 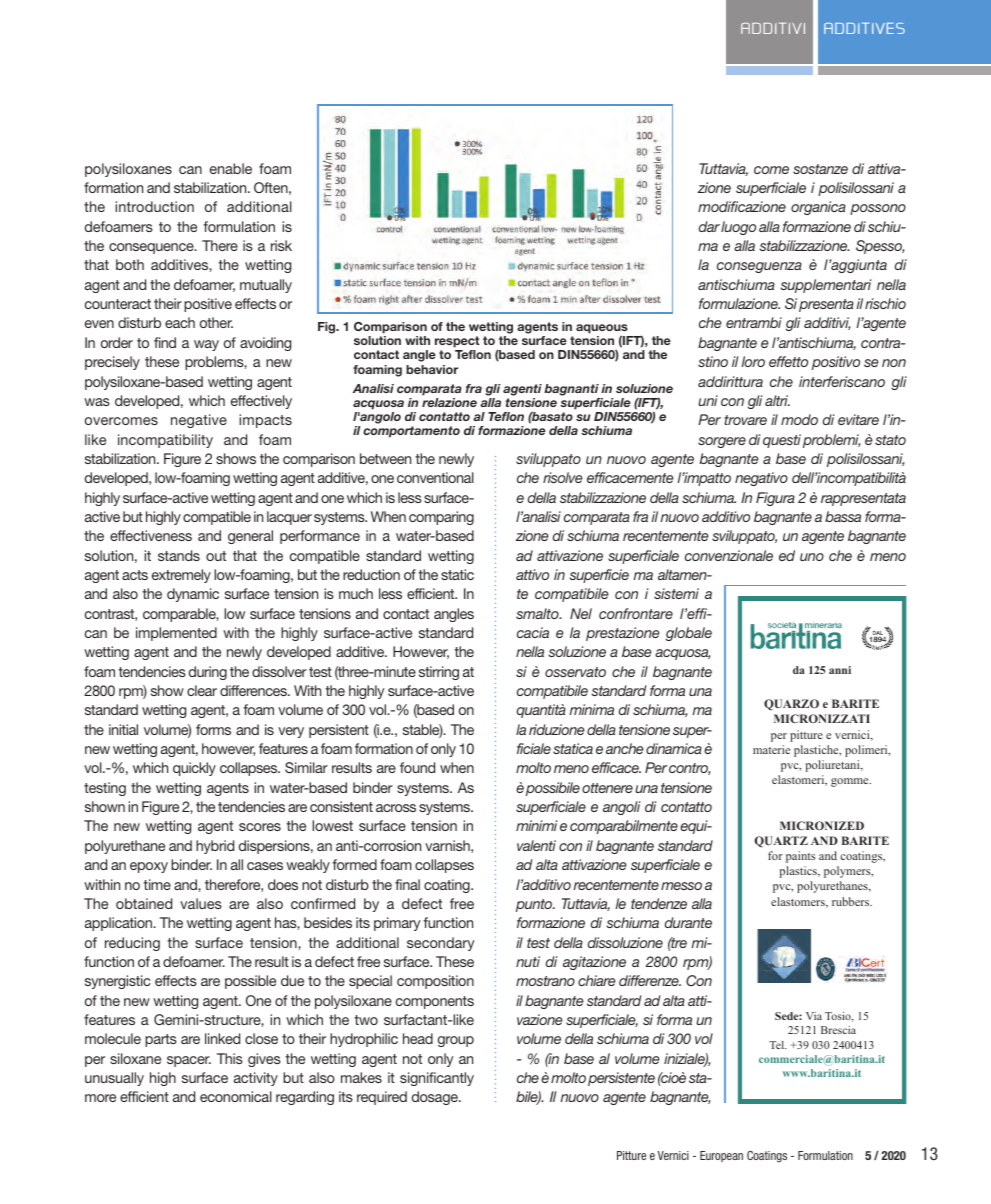 I want to click on risk, so click(x=281, y=245).
